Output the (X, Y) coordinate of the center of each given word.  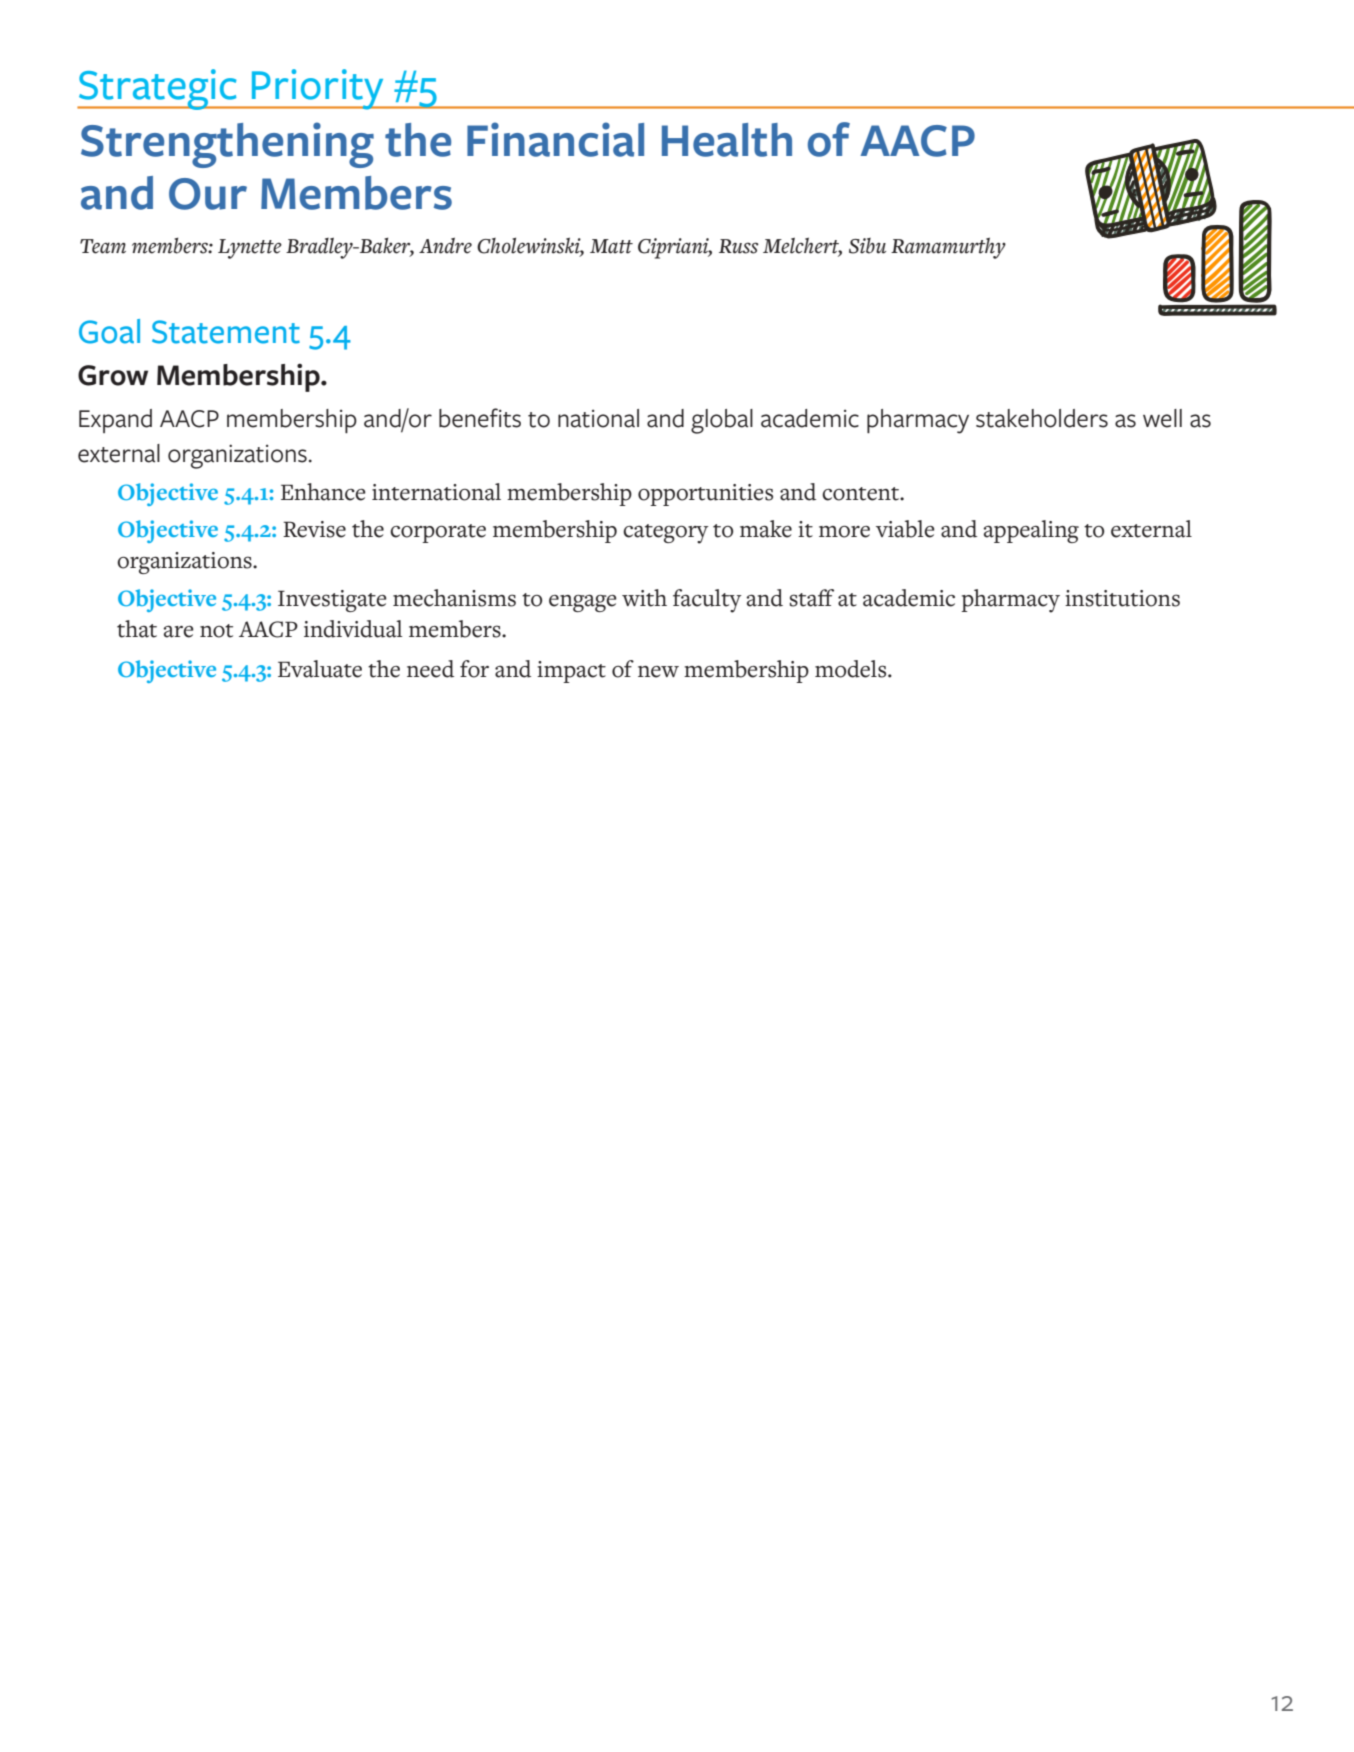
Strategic (158, 89)
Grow (113, 375)
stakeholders (1042, 418)
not (216, 631)
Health (727, 140)
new (658, 672)
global (722, 421)
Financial (555, 139)
